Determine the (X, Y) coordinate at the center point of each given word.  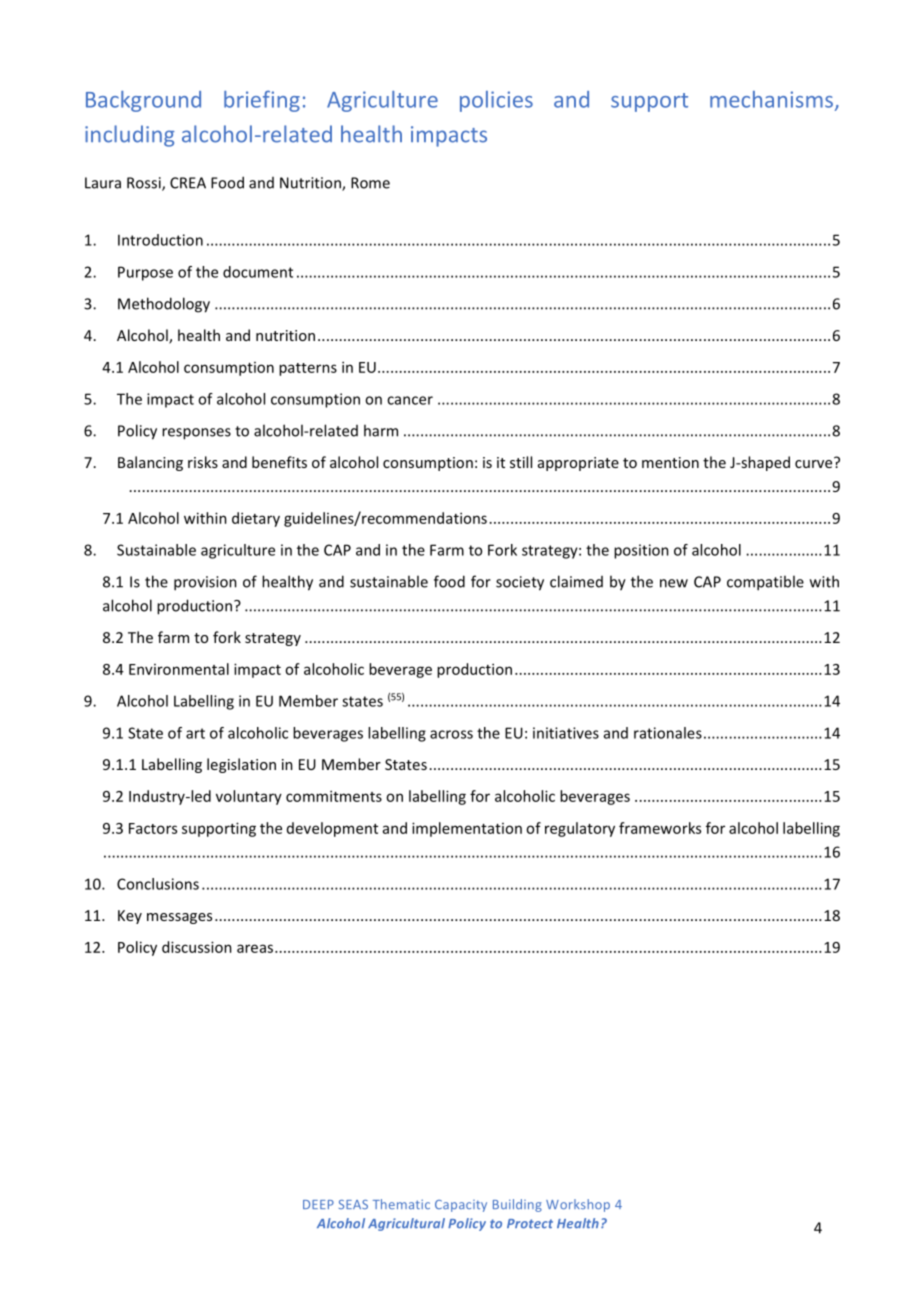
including (130, 136)
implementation (467, 829)
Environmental (179, 669)
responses (196, 434)
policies (496, 101)
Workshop (578, 1205)
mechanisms (771, 99)
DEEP (318, 1204)
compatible (765, 583)
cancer (410, 400)
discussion (197, 947)
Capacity (461, 1206)
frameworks (660, 828)
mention (670, 462)
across (451, 734)
